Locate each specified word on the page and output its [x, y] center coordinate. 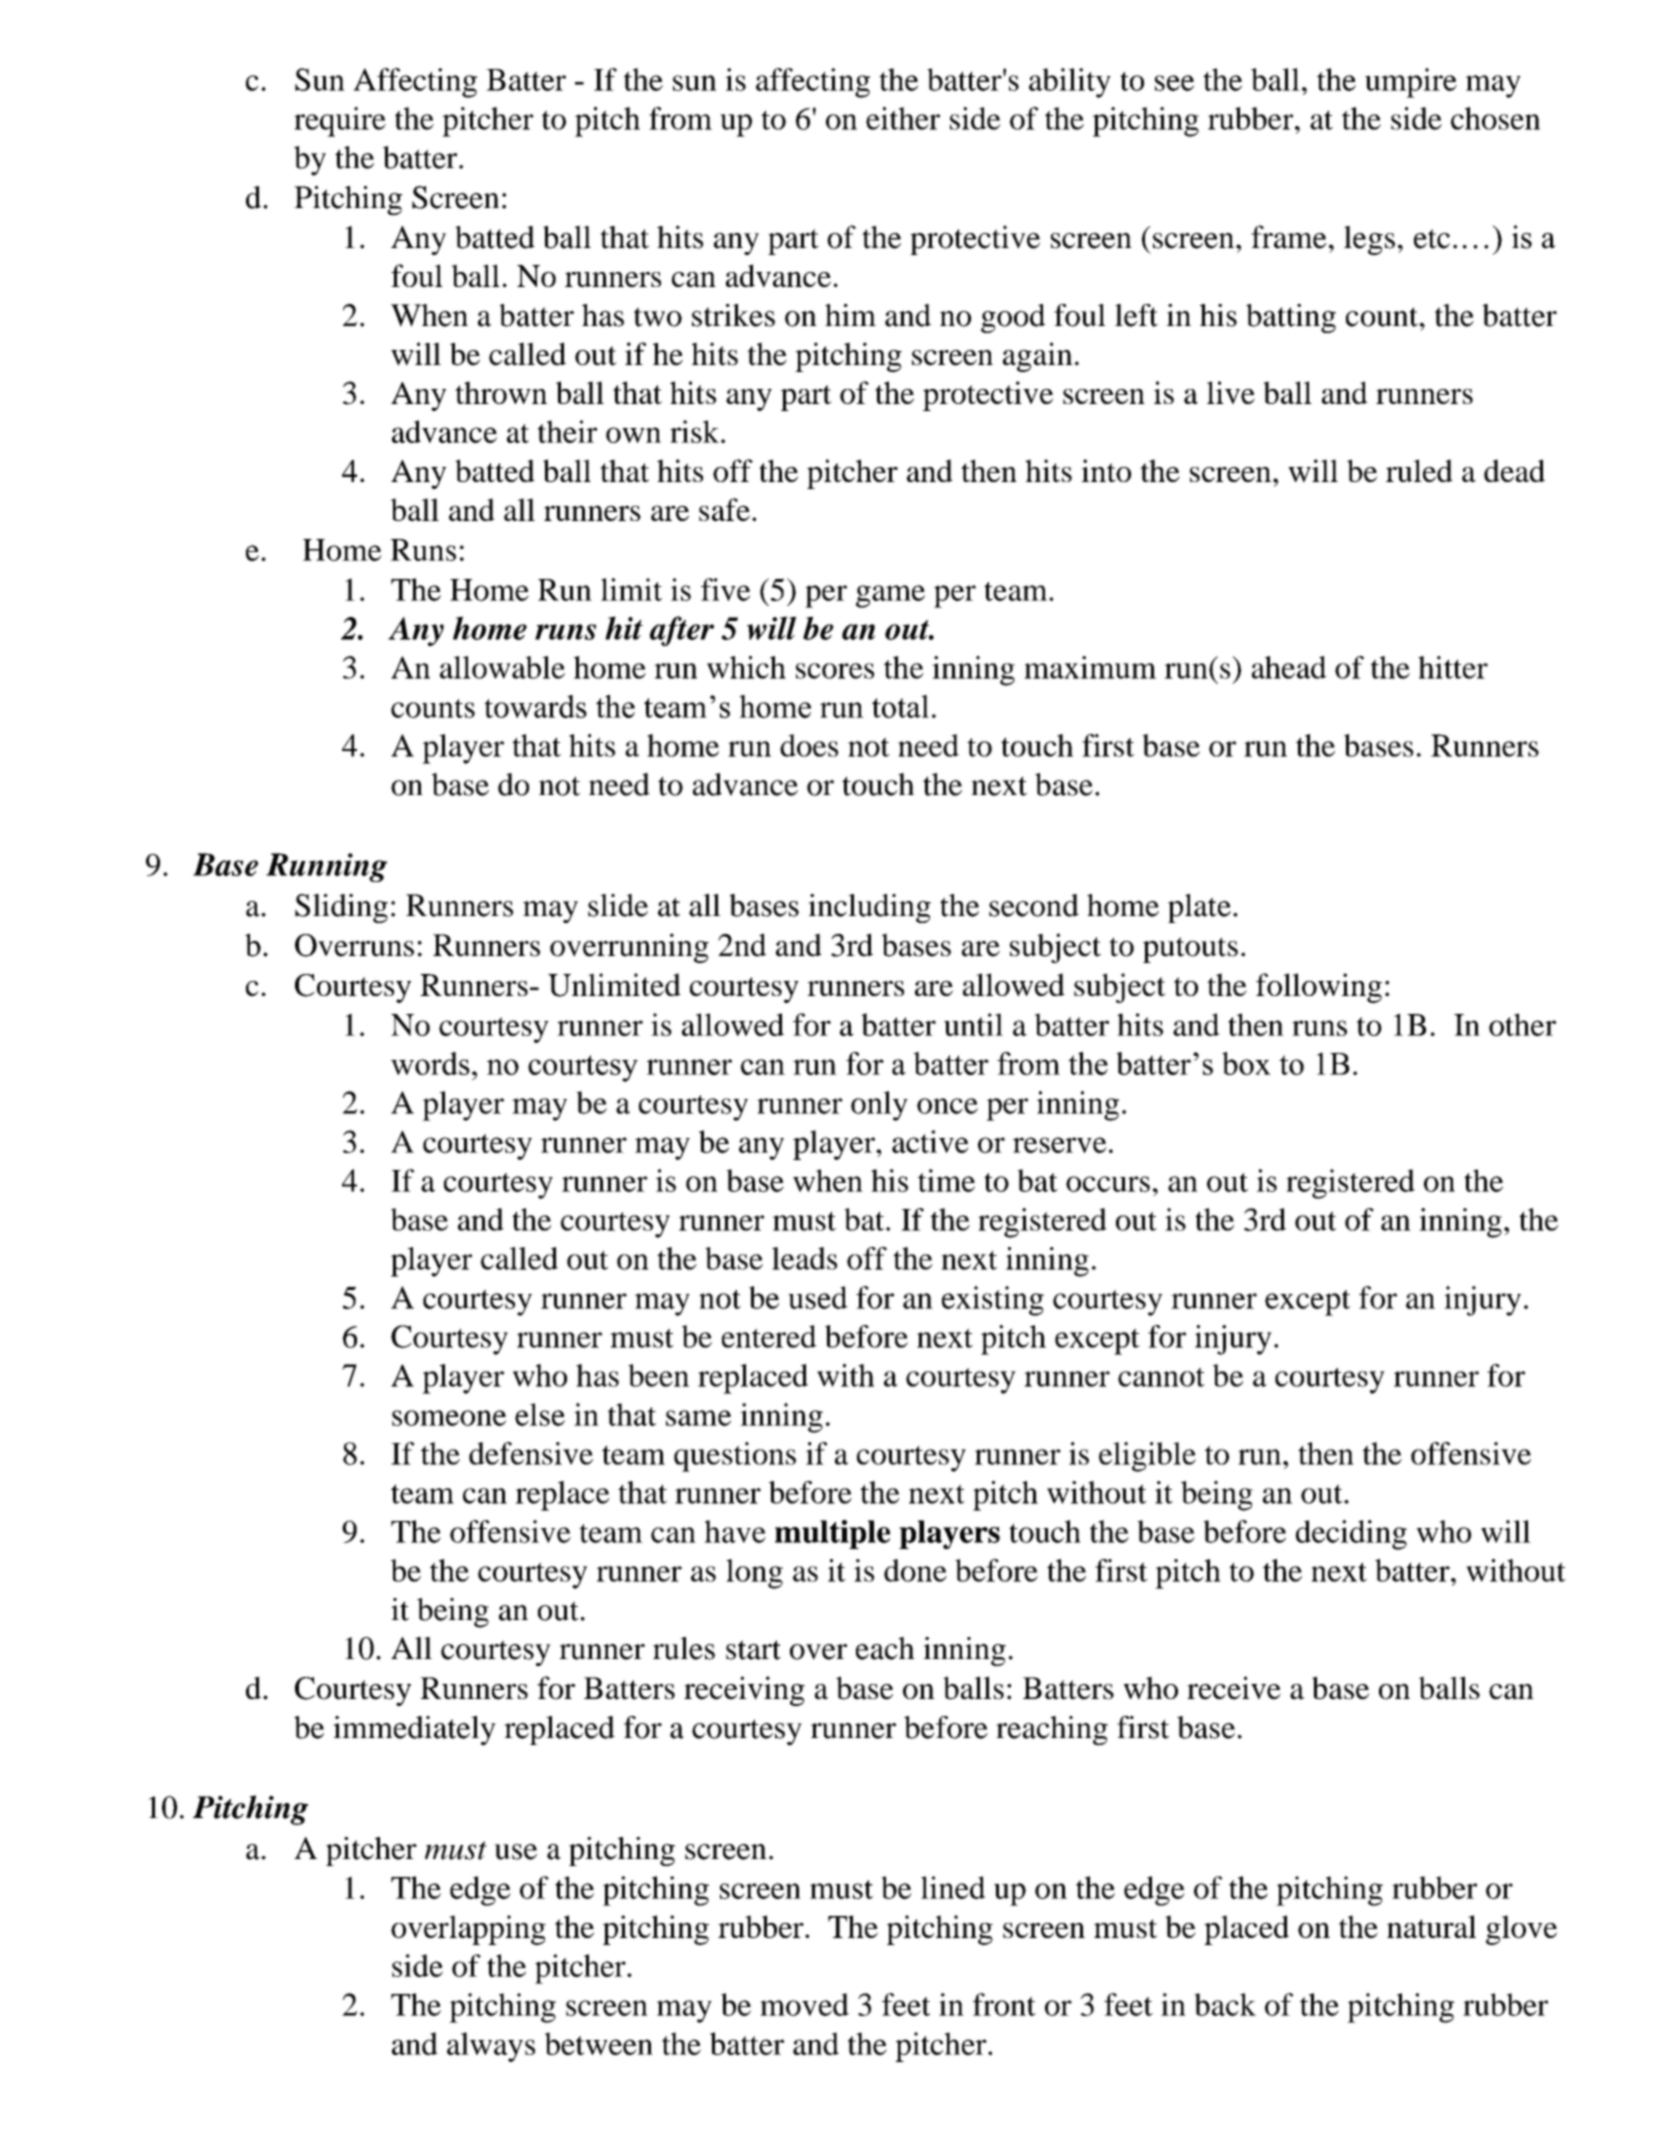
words [430, 1063]
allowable [502, 667]
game [890, 596]
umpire [1411, 83]
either [903, 118]
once [947, 1106]
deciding [1351, 1535]
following [1319, 988]
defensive [531, 1453]
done [915, 1570]
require [340, 122]
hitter [1453, 667]
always [491, 2047]
